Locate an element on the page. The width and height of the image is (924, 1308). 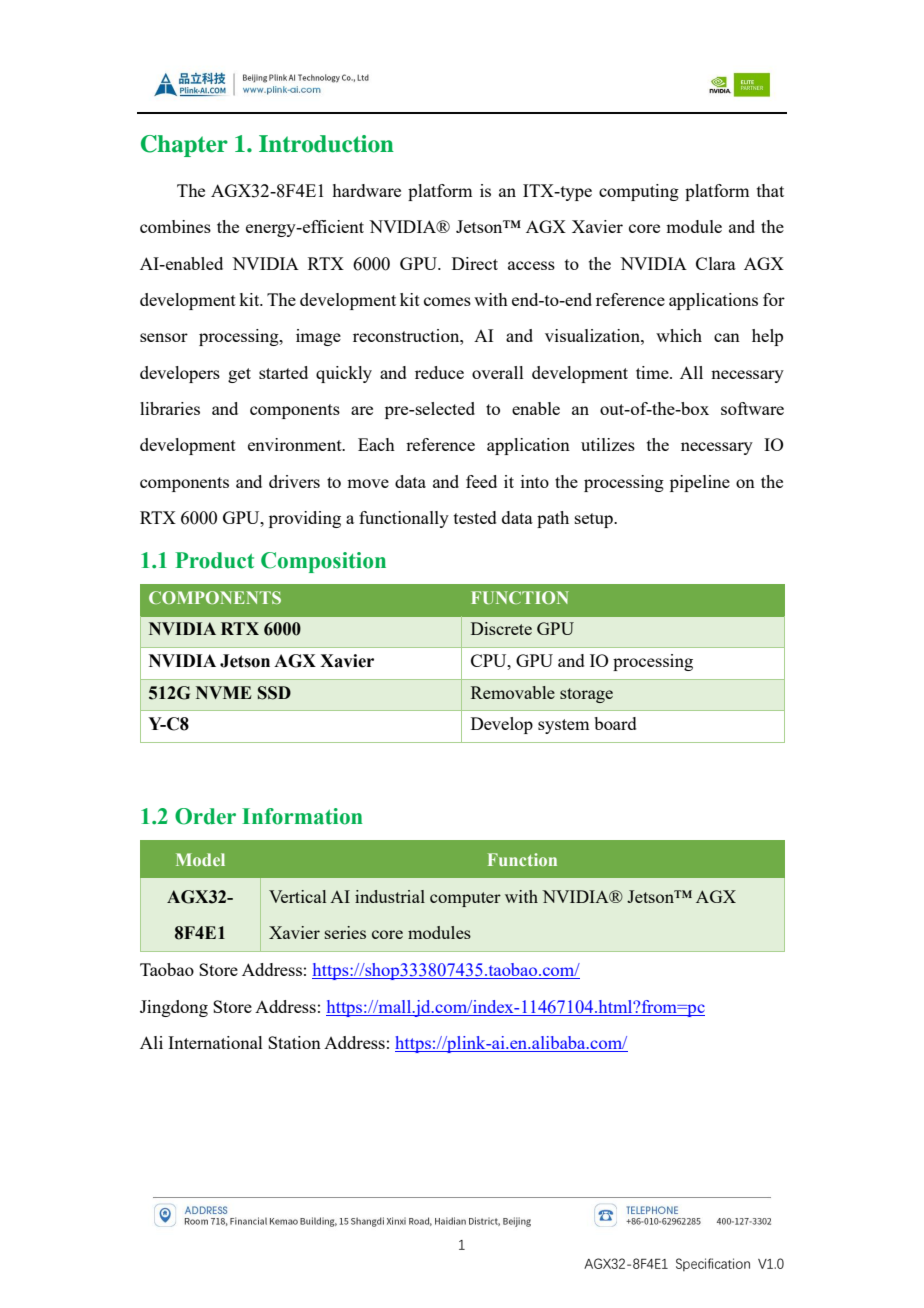
computer is located at coordinates (465, 899).
